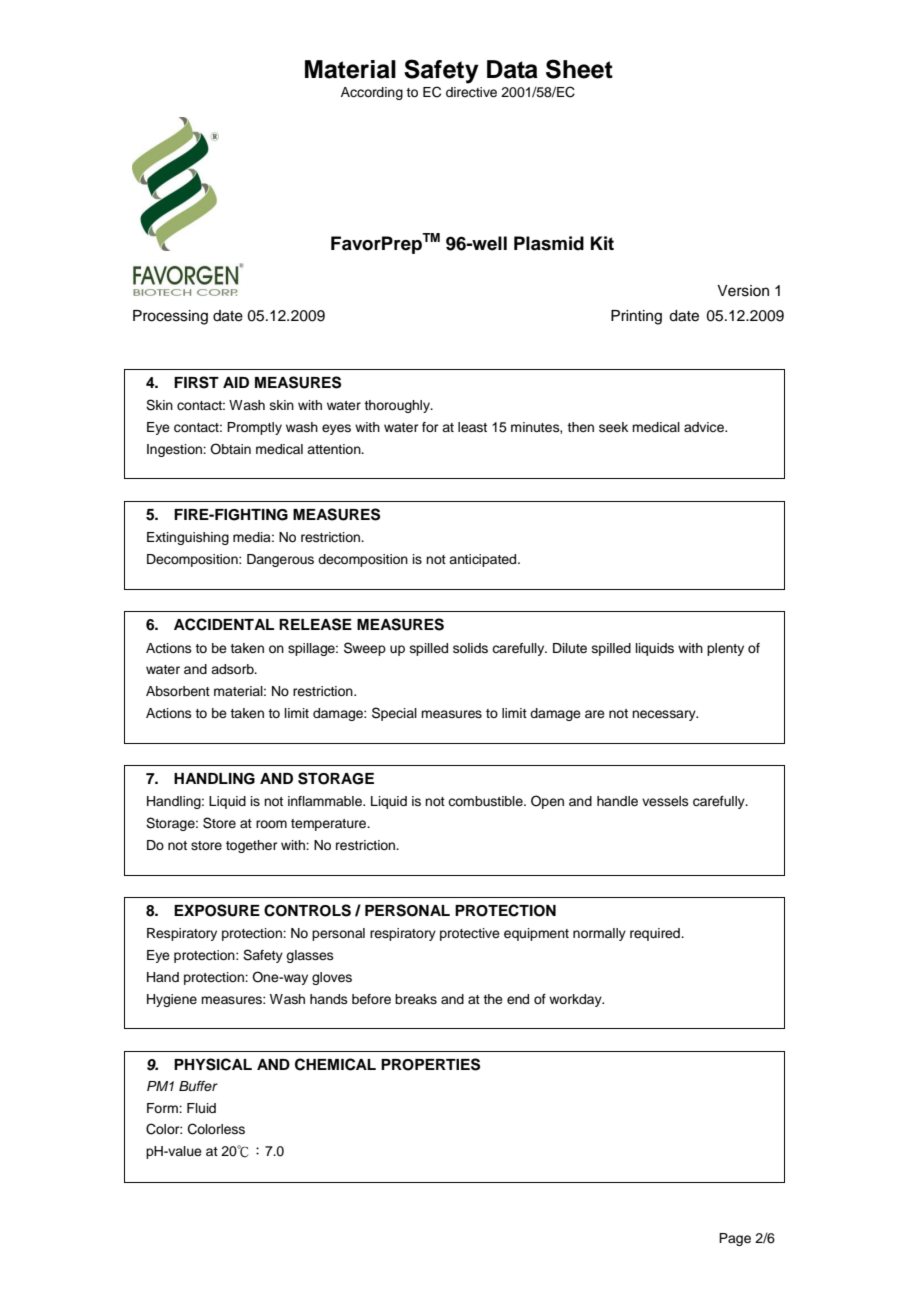 This document has width=924, height=1308. What do you see at coordinates (579, 69) in the document?
I see `Sheet` at bounding box center [579, 69].
